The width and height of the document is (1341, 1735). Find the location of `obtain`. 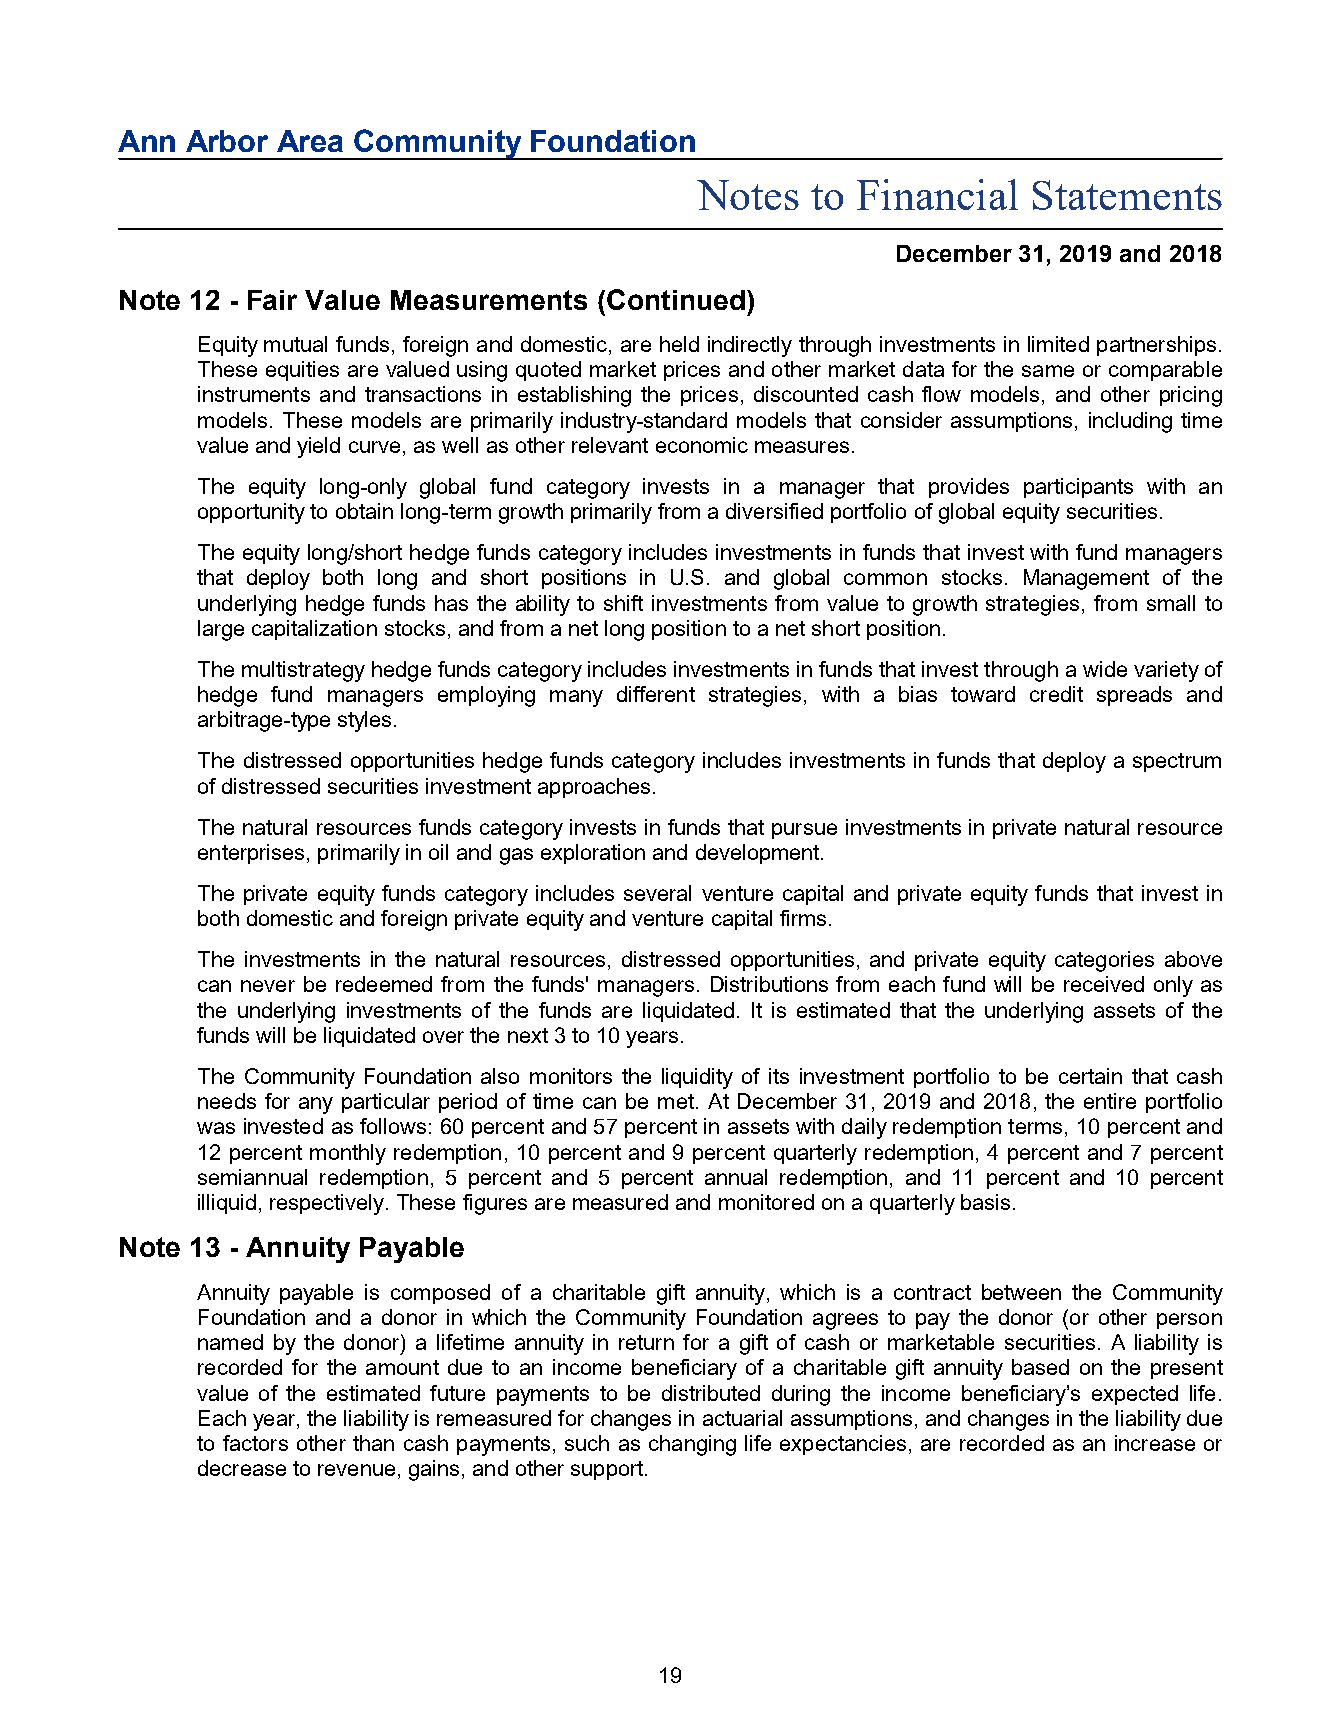

obtain is located at coordinates (364, 511).
